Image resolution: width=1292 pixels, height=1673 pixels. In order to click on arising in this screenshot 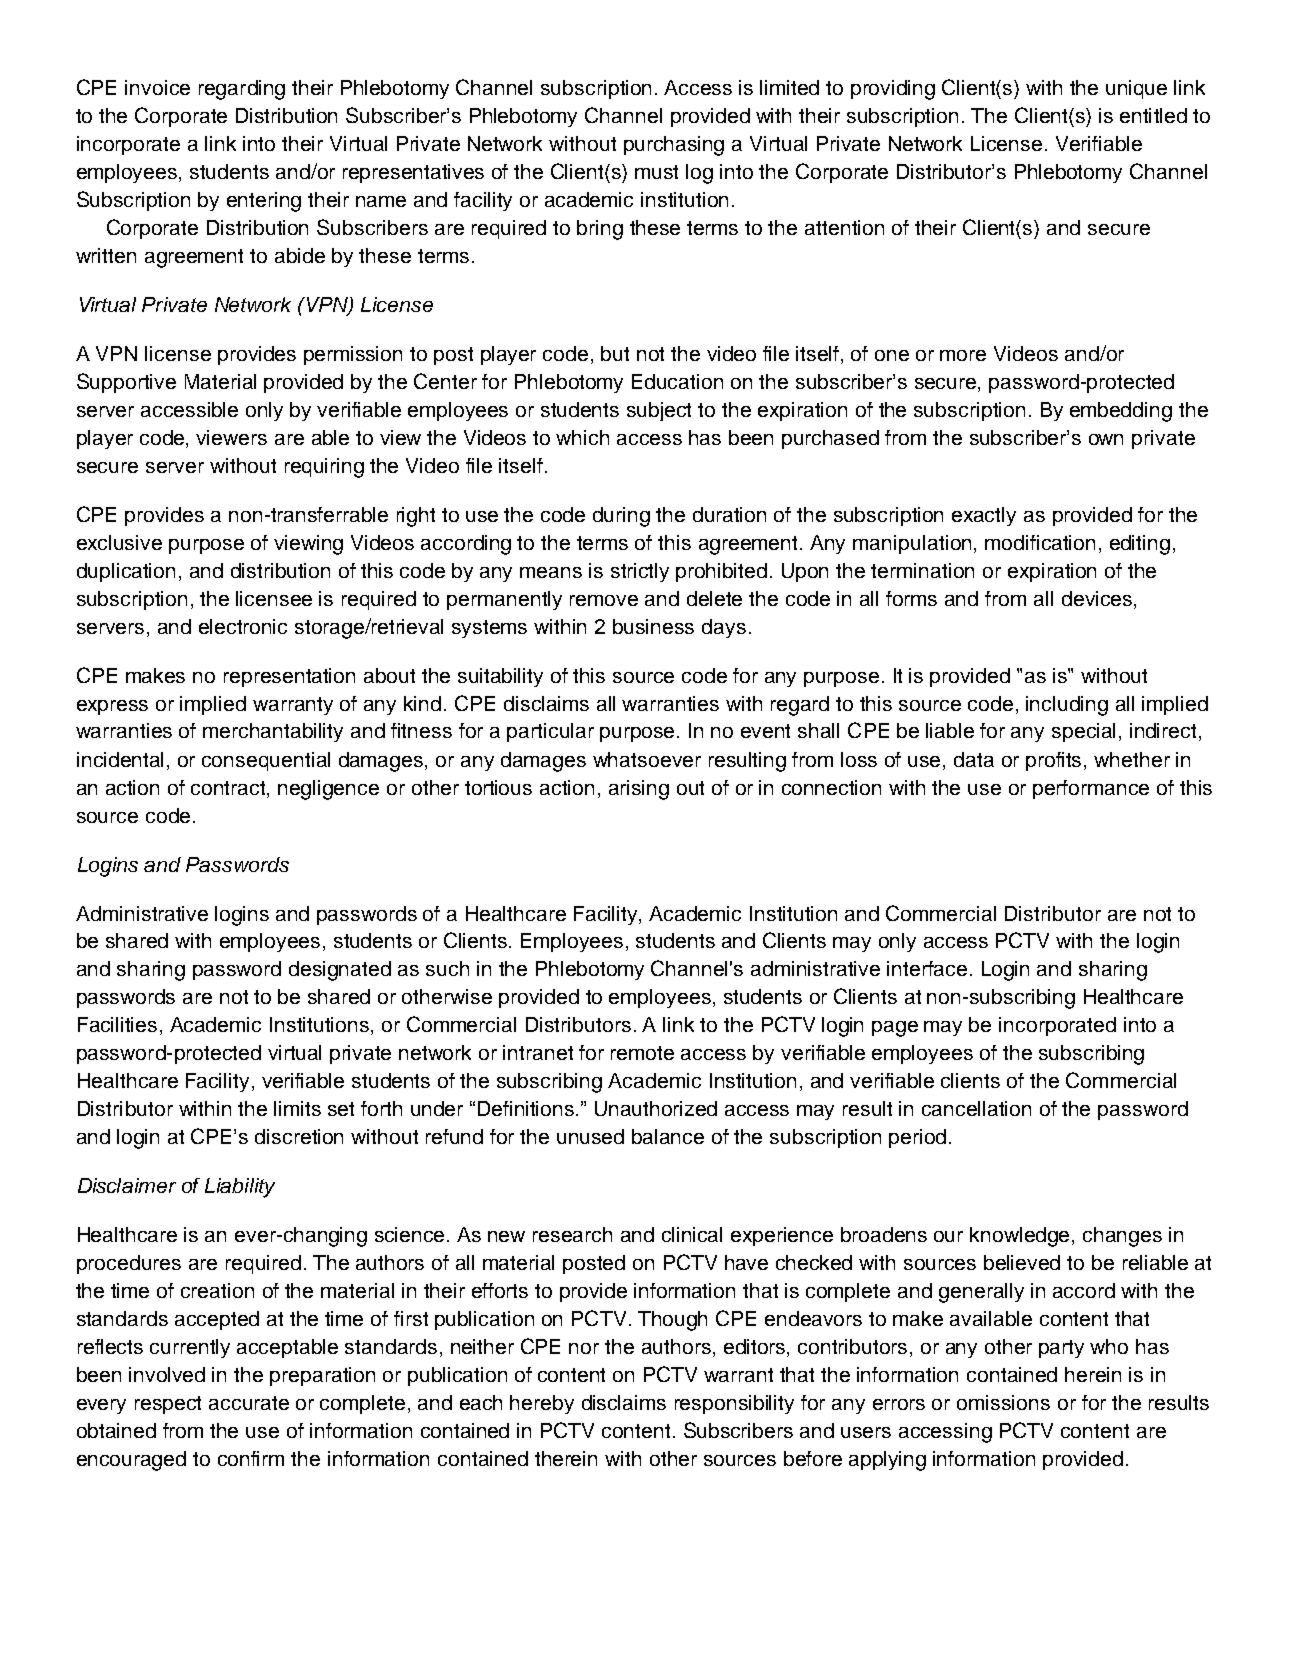, I will do `click(639, 790)`.
